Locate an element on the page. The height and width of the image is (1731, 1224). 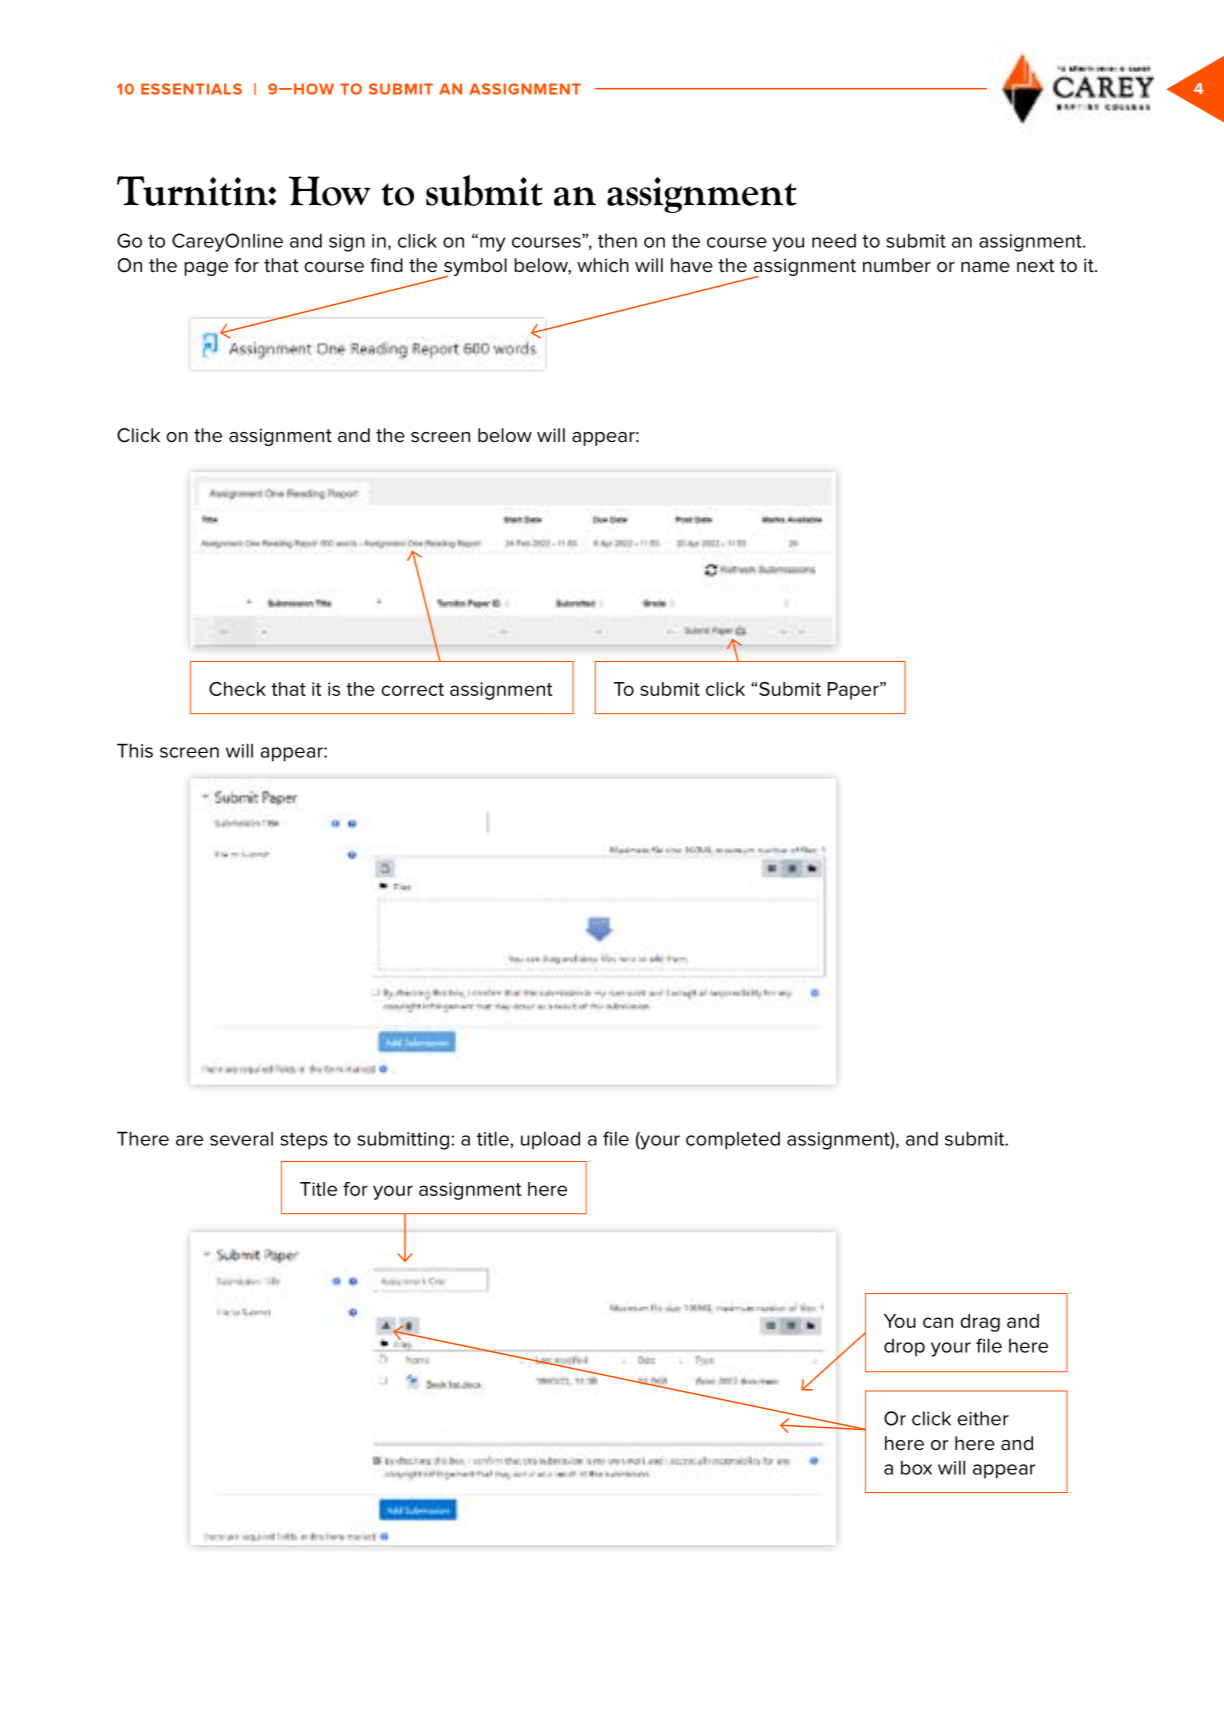
This is located at coordinates (135, 750).
